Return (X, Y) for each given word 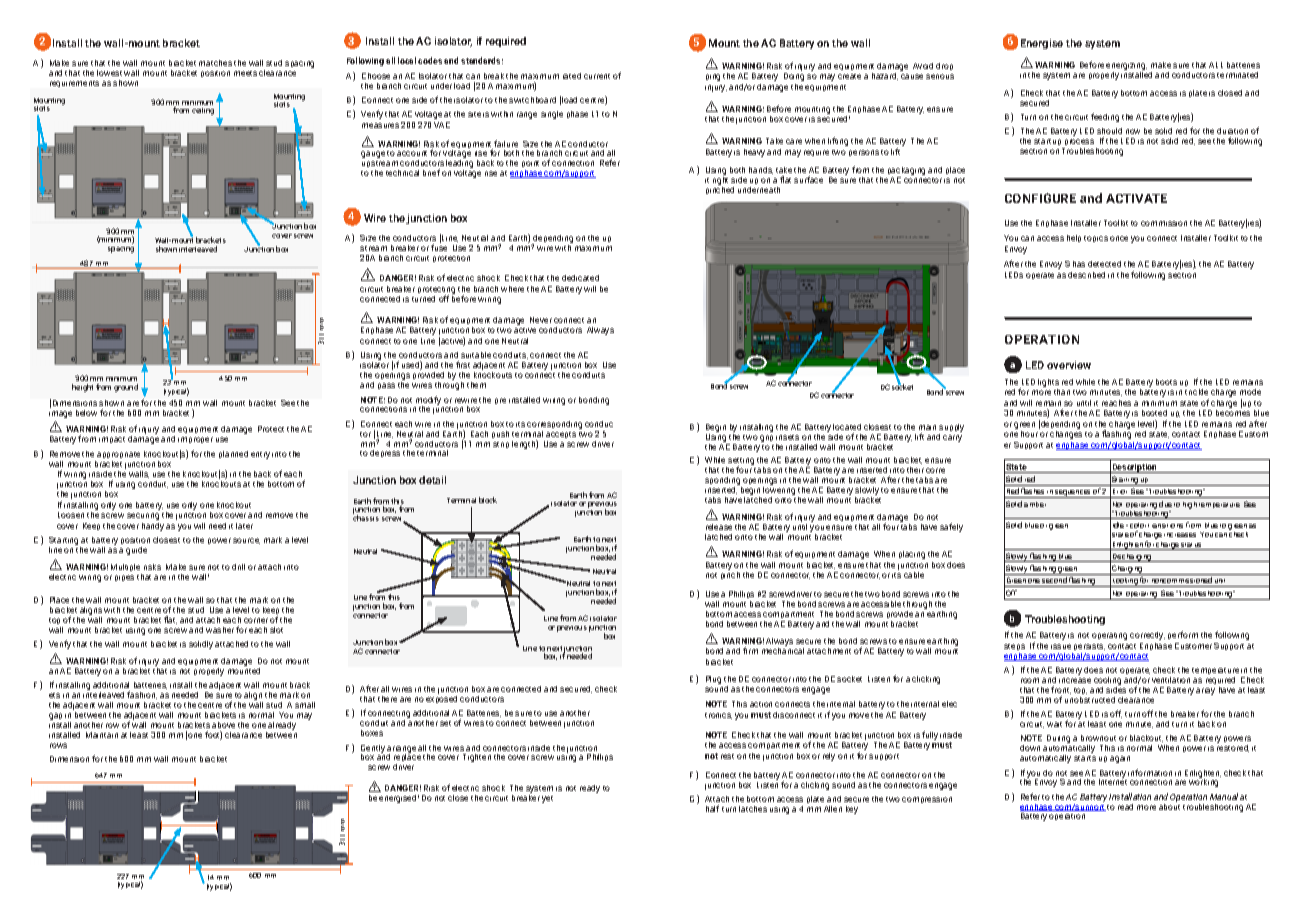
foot (213, 735)
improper (195, 440)
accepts (561, 435)
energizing (1126, 66)
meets (245, 73)
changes (1066, 435)
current (597, 76)
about (1169, 805)
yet (547, 799)
